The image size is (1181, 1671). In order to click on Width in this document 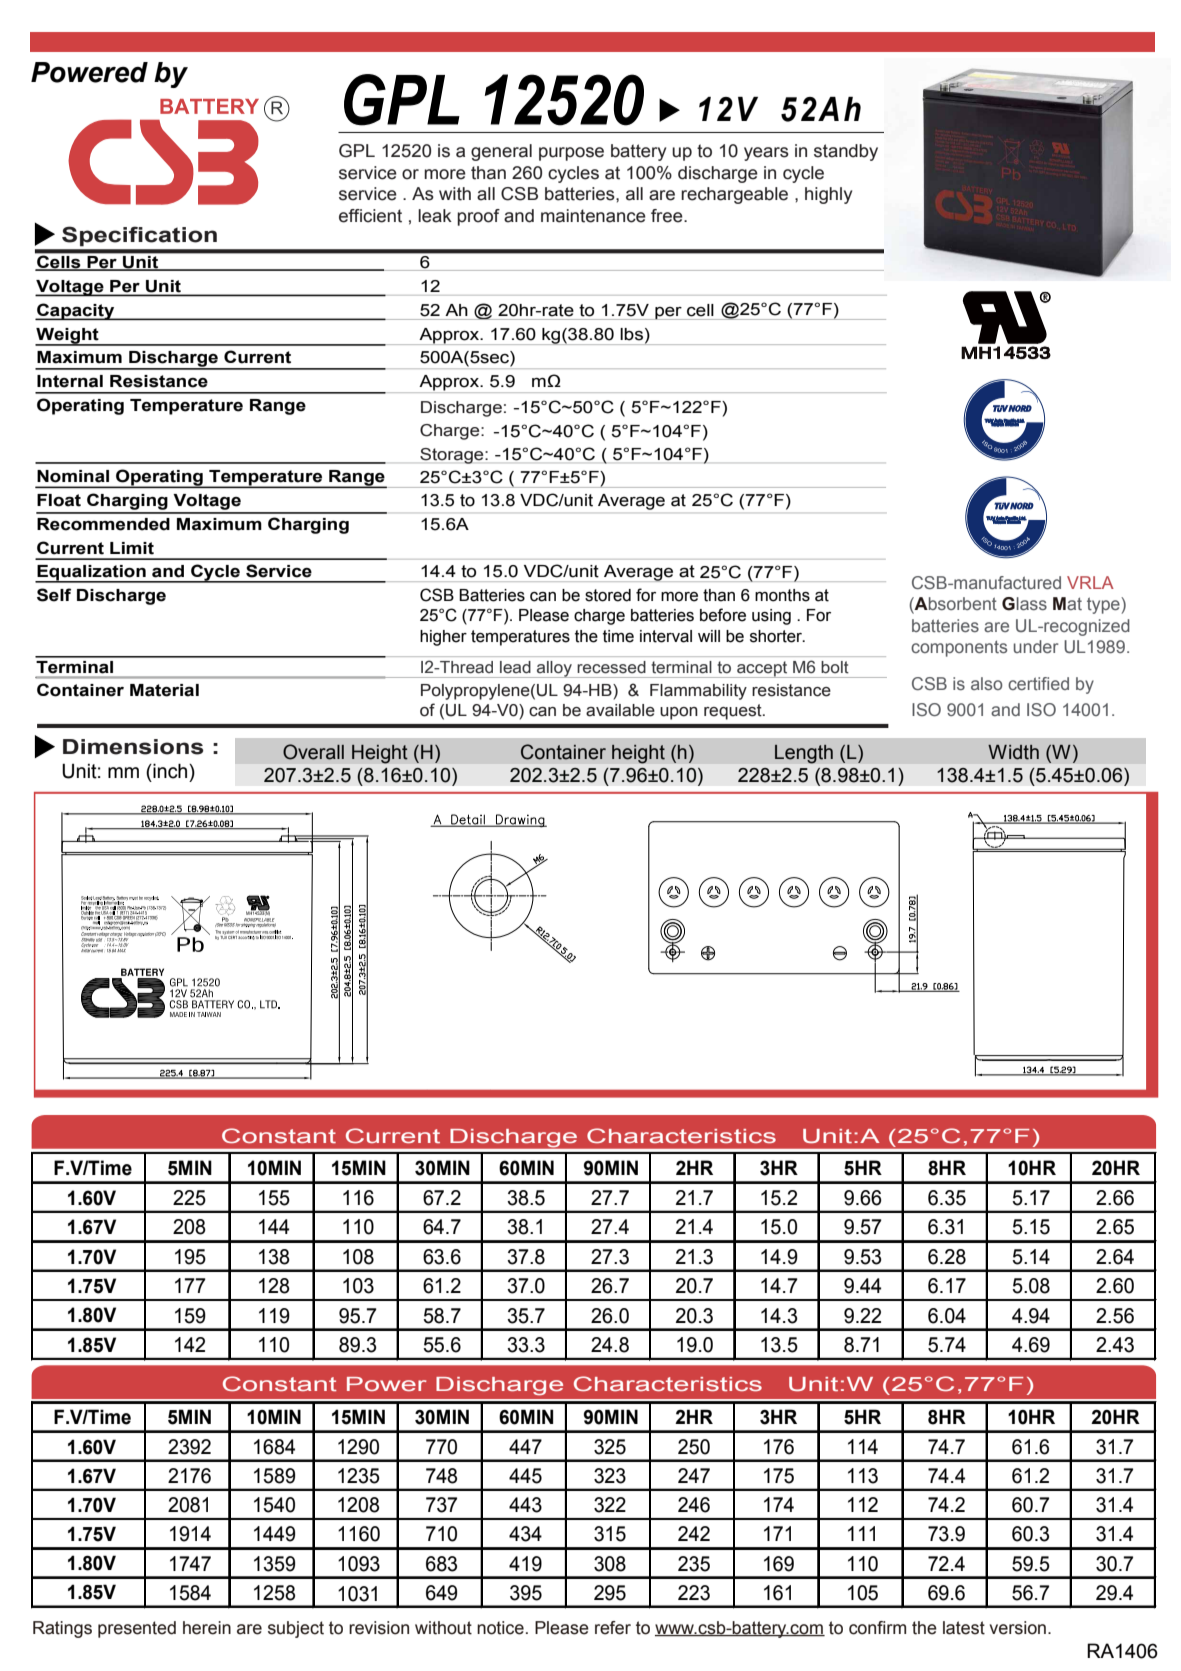, I will do `click(1013, 752)`.
